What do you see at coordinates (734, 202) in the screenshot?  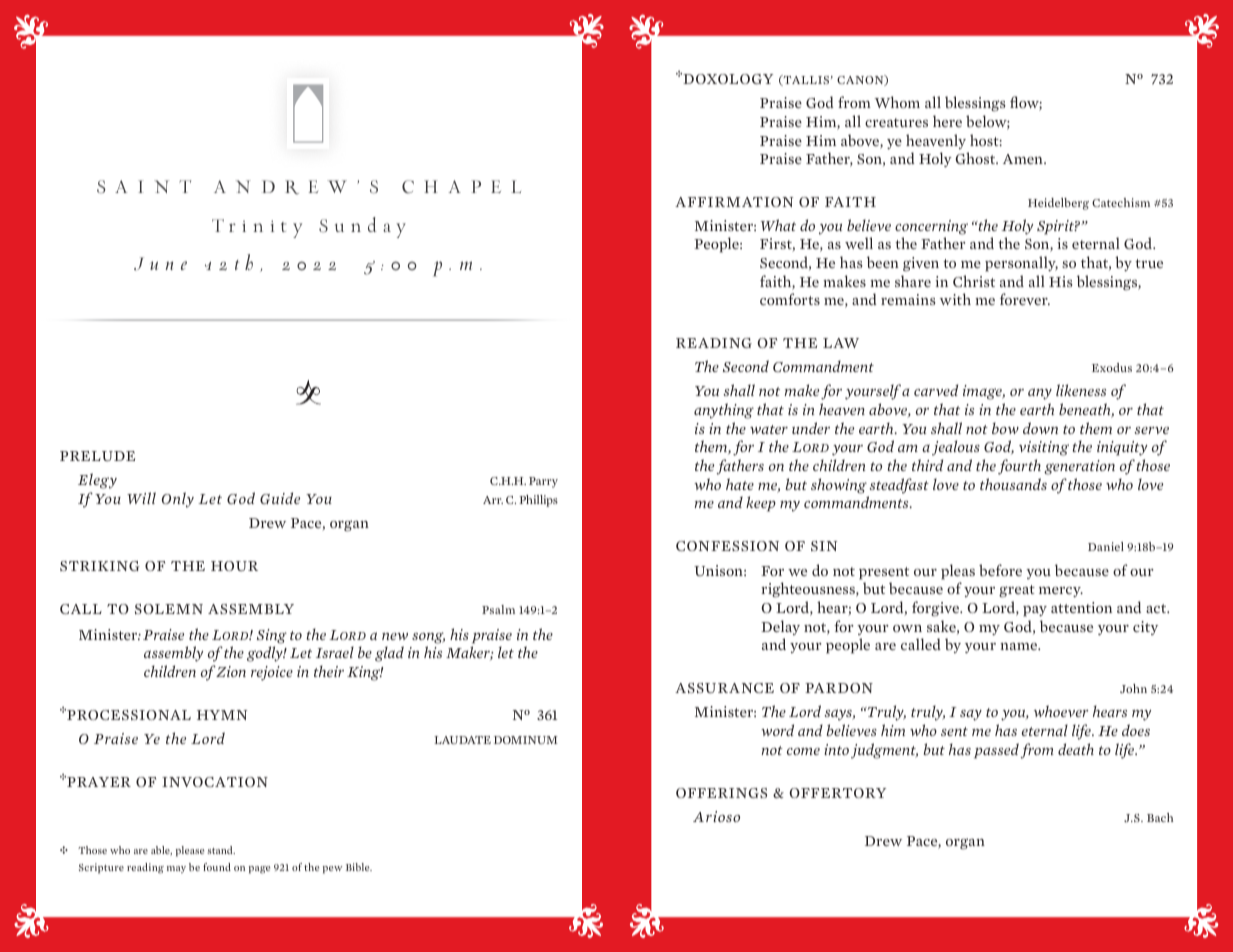 I see `AFFIRMATION` at bounding box center [734, 202].
